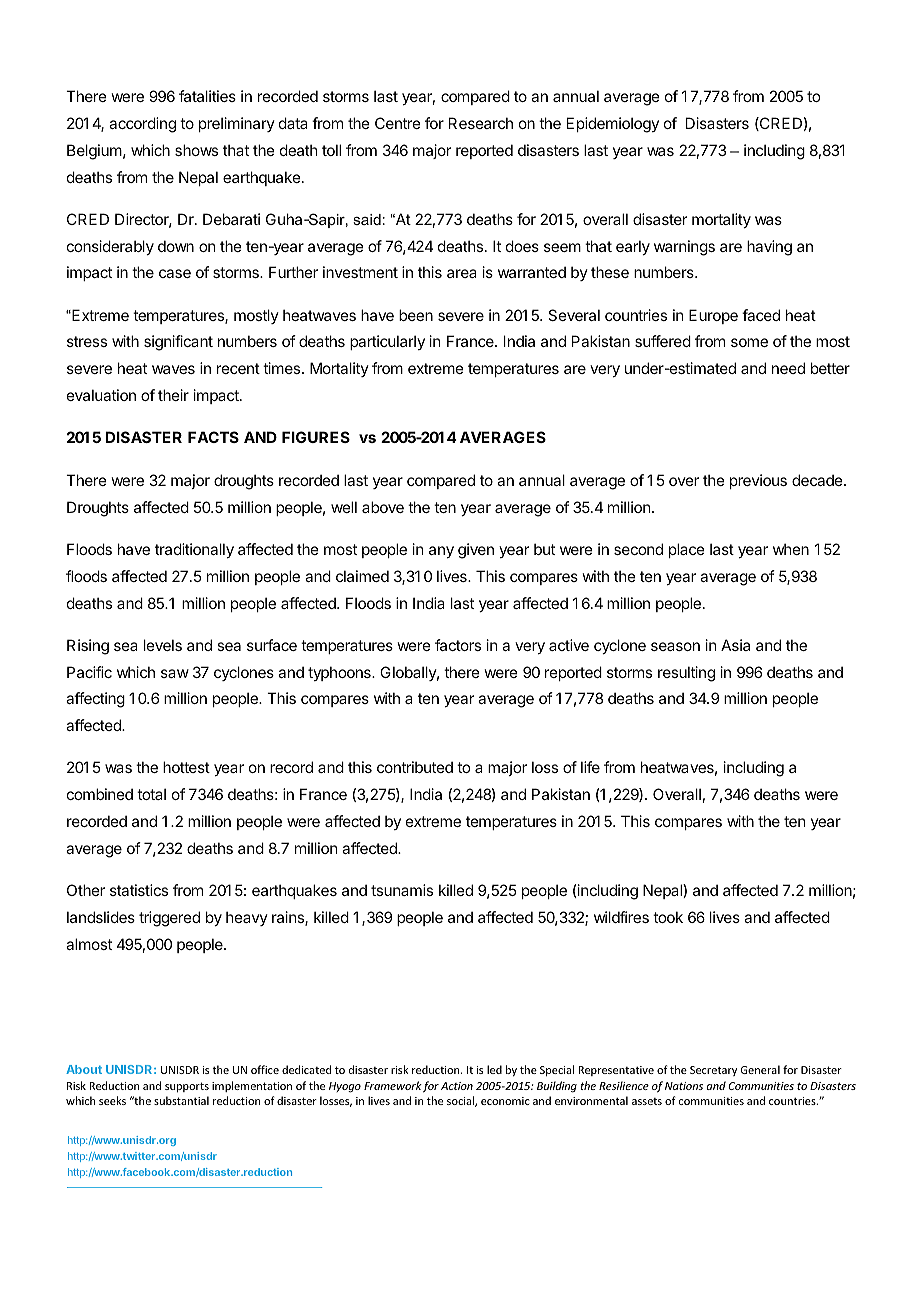  I want to click on hottest, so click(186, 767).
